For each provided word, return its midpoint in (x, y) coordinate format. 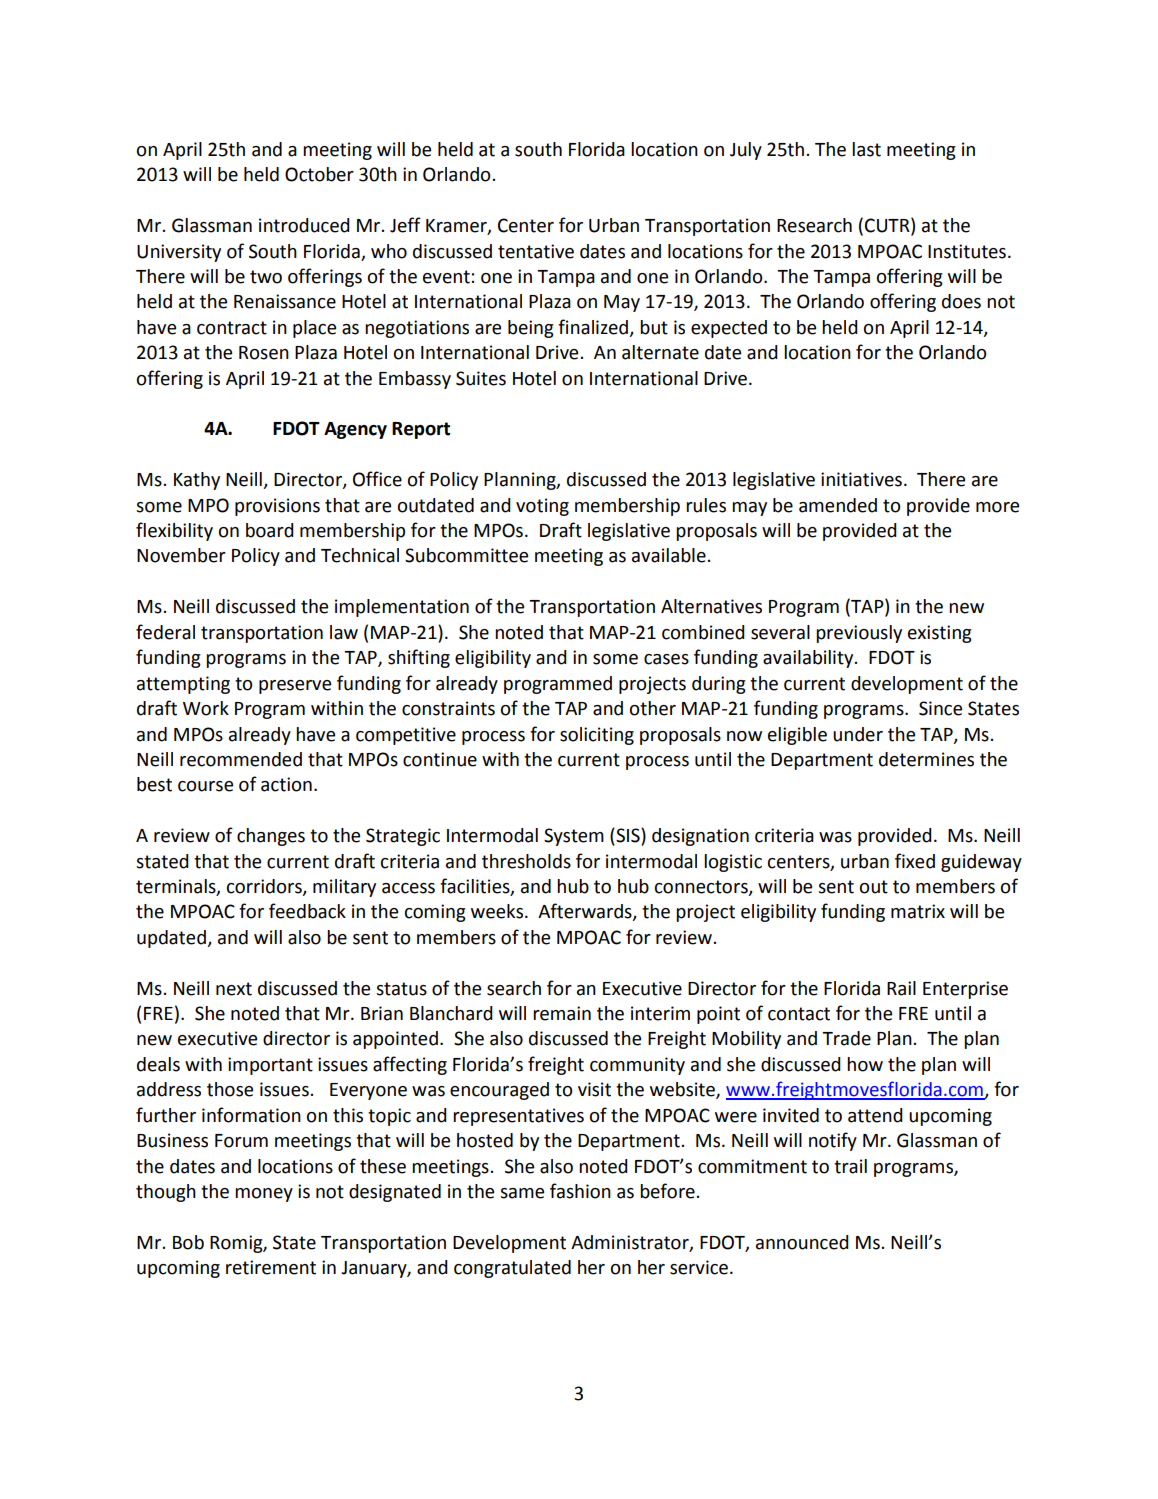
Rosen (264, 353)
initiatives (861, 479)
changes (271, 837)
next (234, 989)
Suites (481, 378)
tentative (536, 251)
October (319, 174)
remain (562, 1013)
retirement (271, 1267)
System (574, 837)
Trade (846, 1038)
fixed (915, 861)
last (866, 149)
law (344, 632)
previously (859, 634)
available (669, 555)
